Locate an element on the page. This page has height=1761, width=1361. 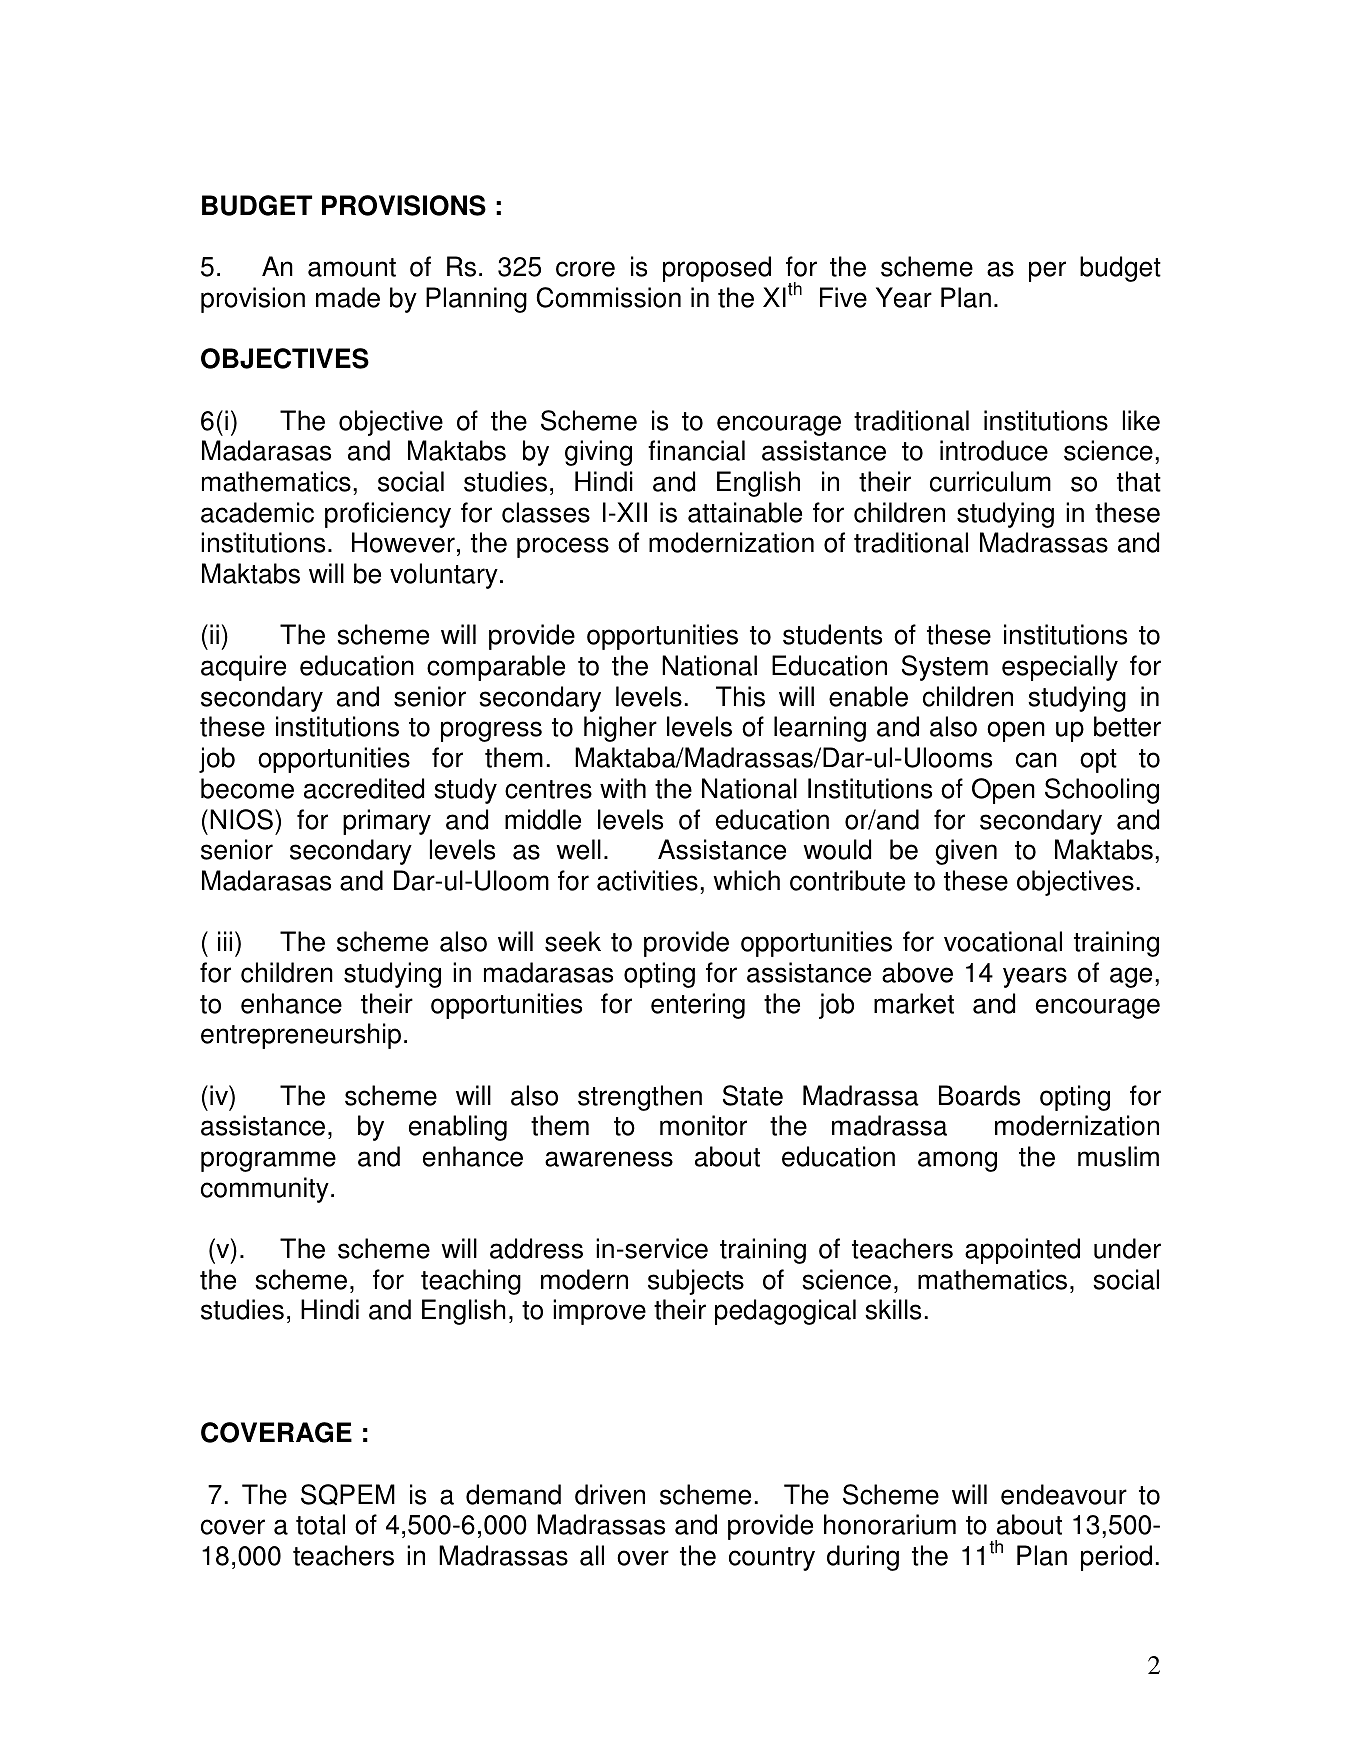
activities is located at coordinates (647, 880).
